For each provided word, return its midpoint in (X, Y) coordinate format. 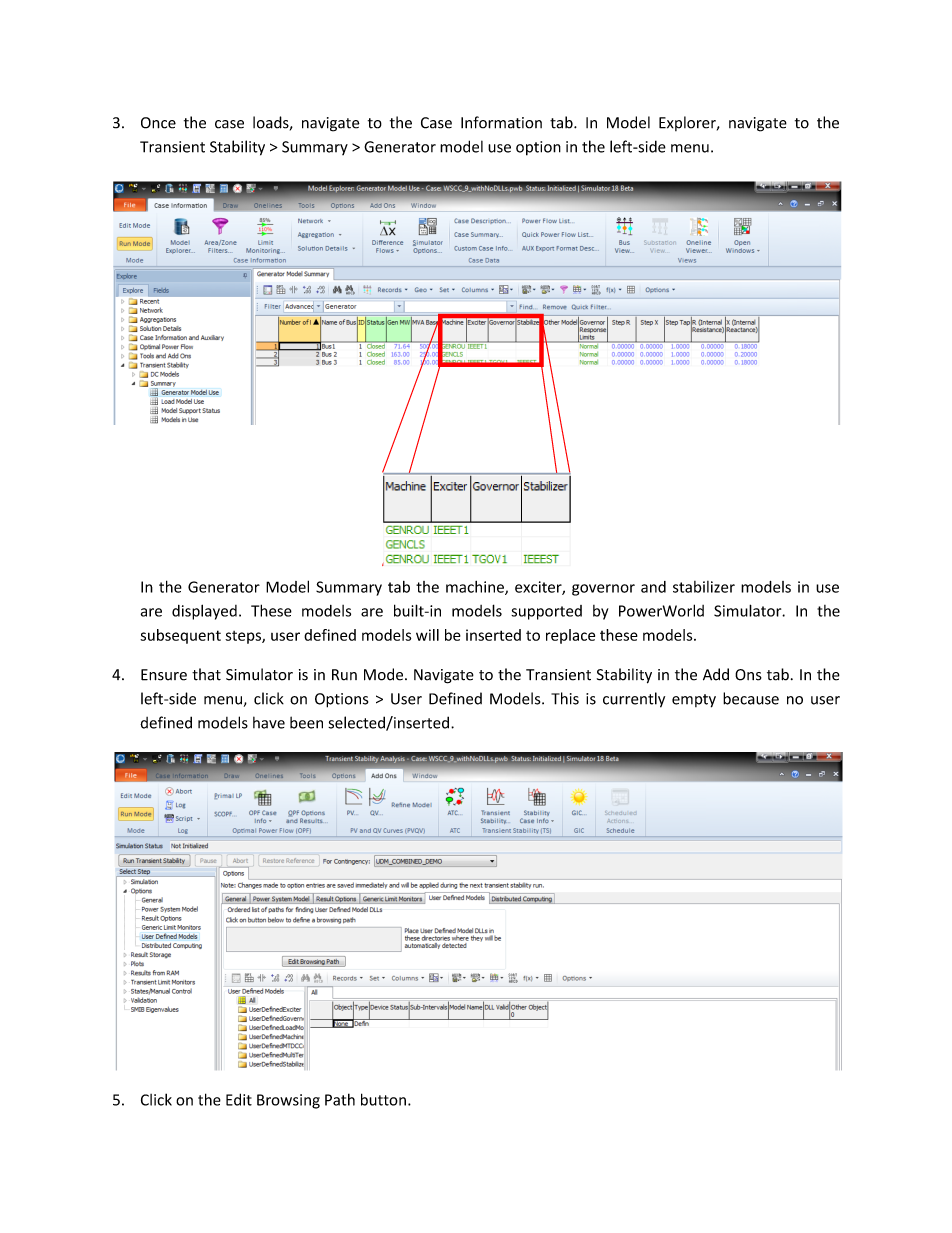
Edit (239, 1099)
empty (694, 701)
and (653, 587)
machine (476, 588)
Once (158, 123)
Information (501, 122)
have (269, 722)
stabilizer (704, 587)
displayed (204, 612)
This (565, 698)
